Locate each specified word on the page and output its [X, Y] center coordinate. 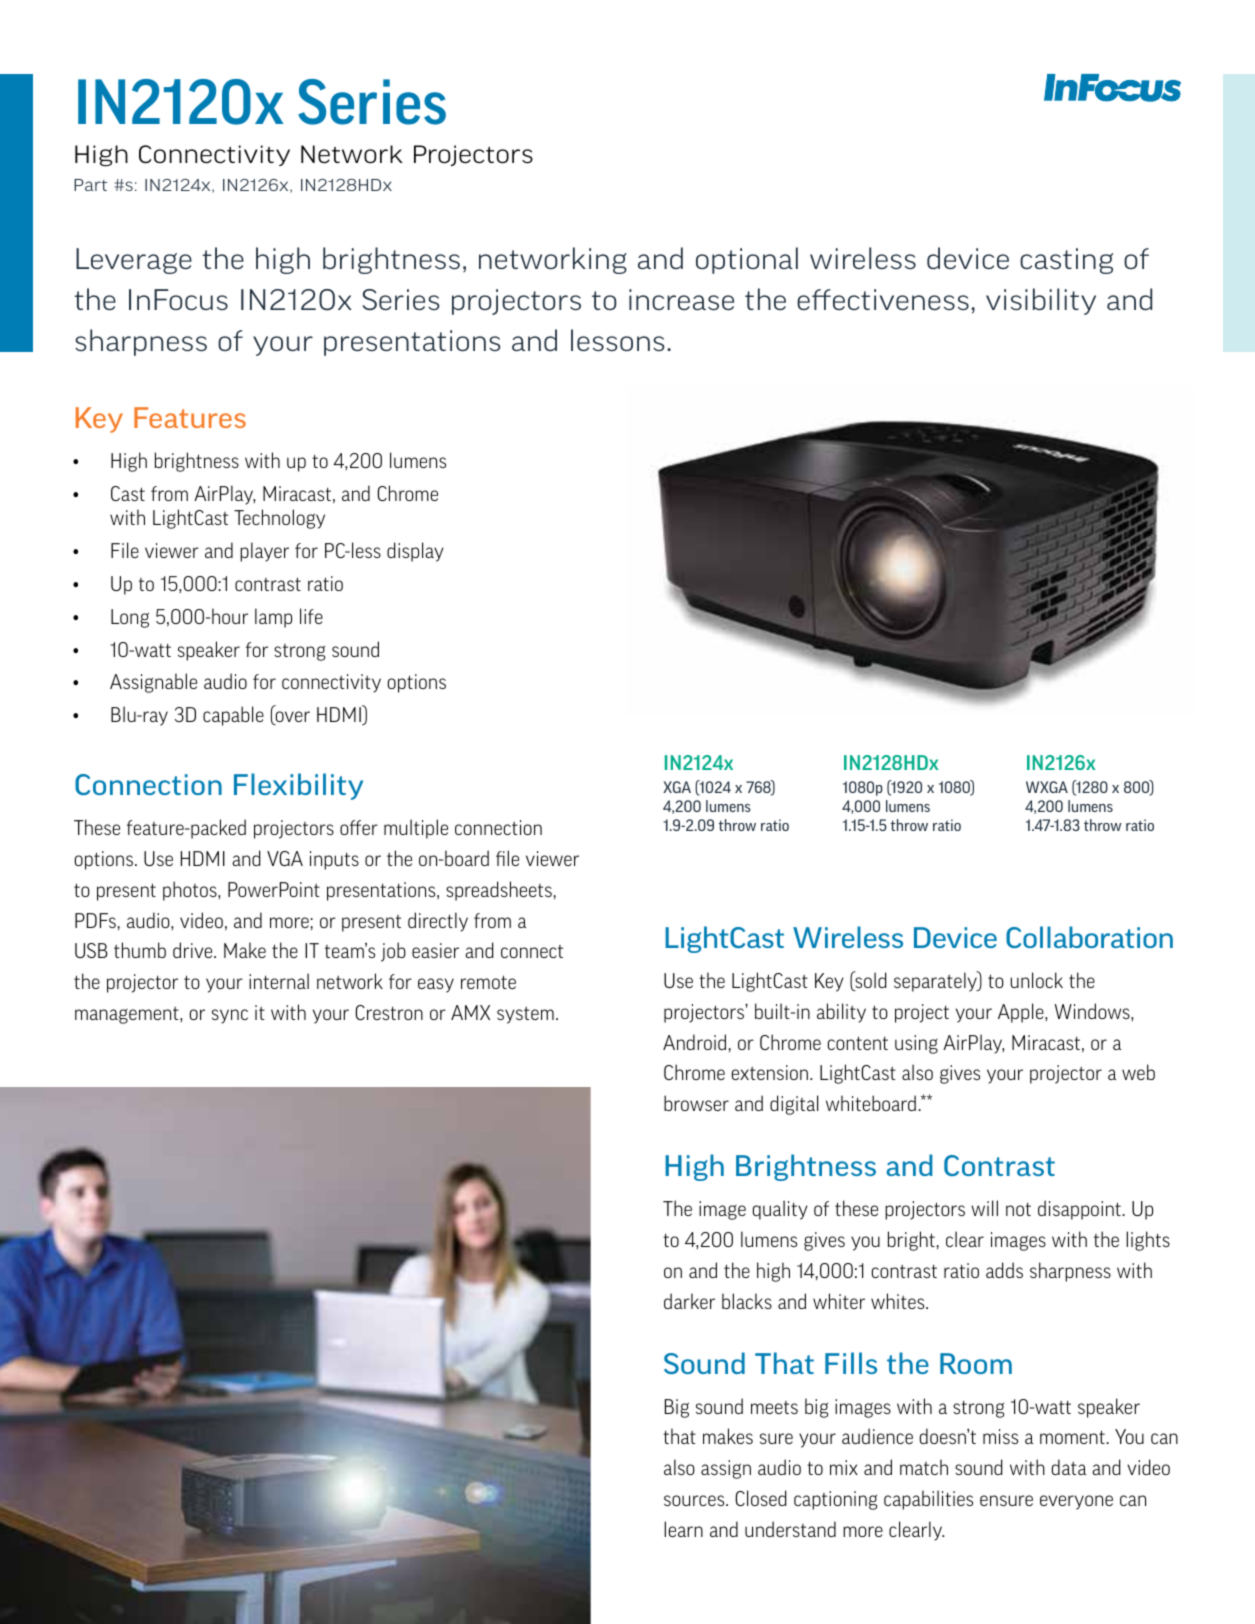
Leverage [134, 261]
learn [683, 1529]
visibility [1041, 301]
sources [695, 1500]
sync [230, 1016]
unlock [1036, 980]
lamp [273, 618]
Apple [1022, 1013]
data [1069, 1467]
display [415, 552]
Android [694, 1042]
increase [681, 300]
